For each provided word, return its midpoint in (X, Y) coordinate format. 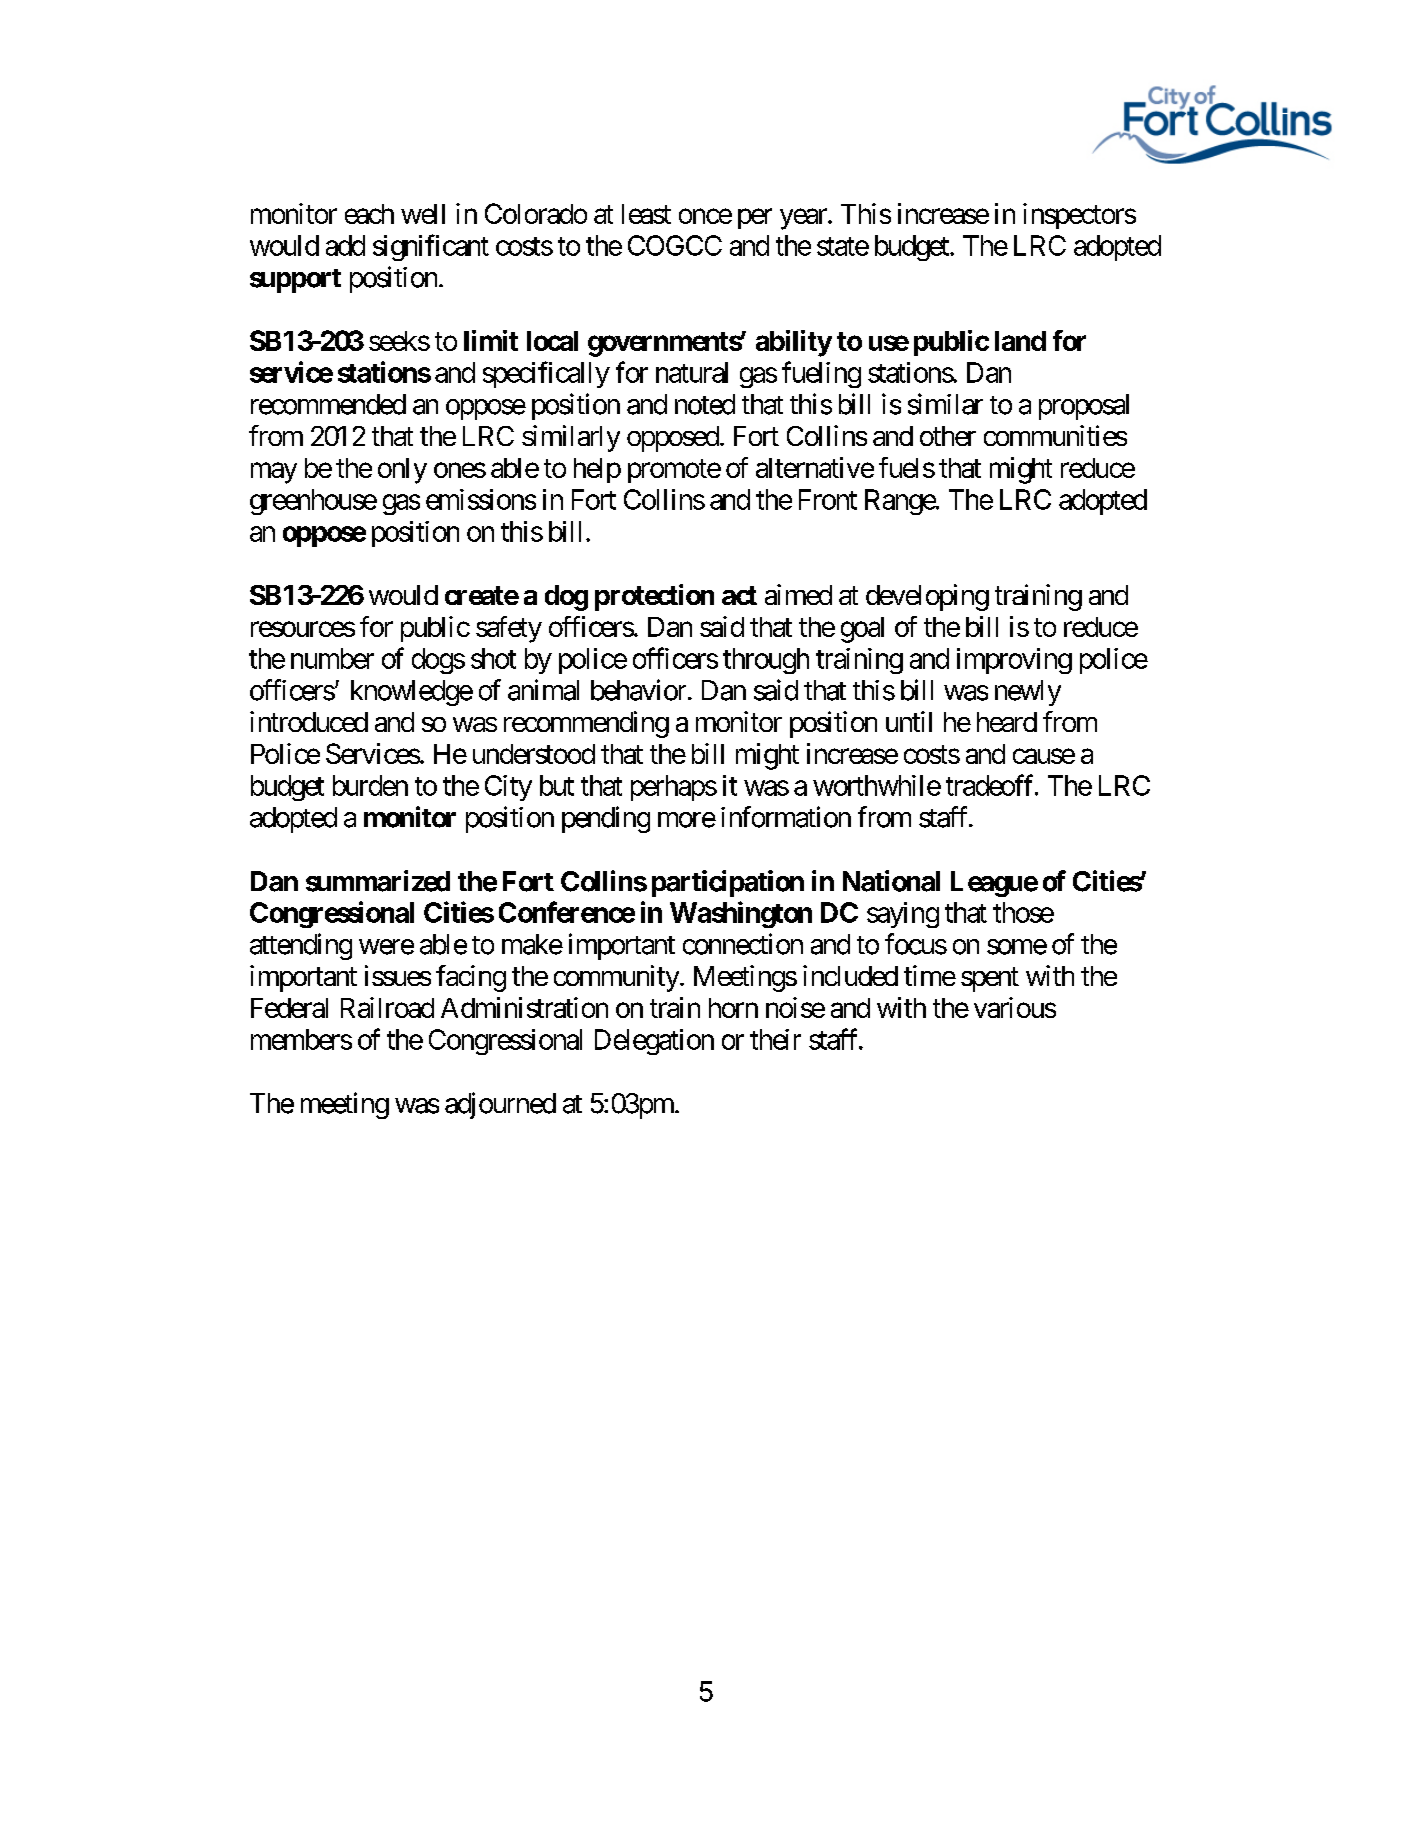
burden (370, 785)
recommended (328, 404)
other (948, 436)
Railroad (387, 1007)
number (332, 658)
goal (862, 630)
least (646, 214)
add (345, 245)
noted (705, 404)
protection (654, 597)
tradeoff (991, 785)
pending (606, 819)
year (804, 219)
